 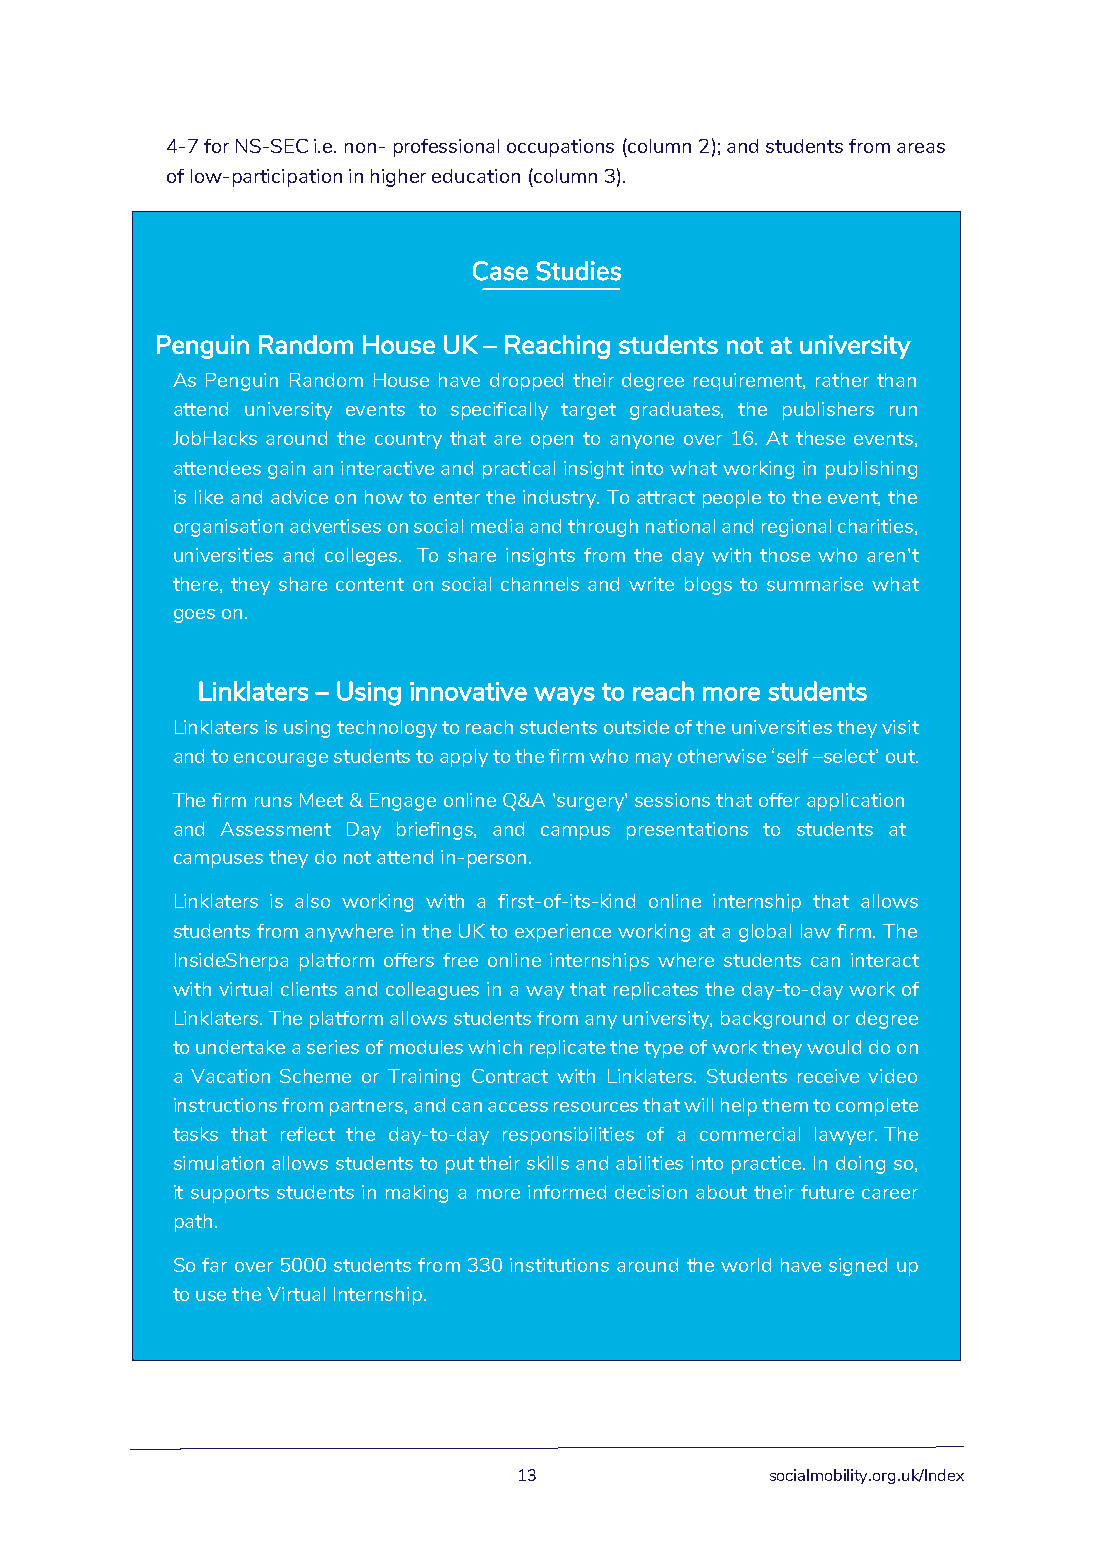 I want to click on gain, so click(x=286, y=470).
